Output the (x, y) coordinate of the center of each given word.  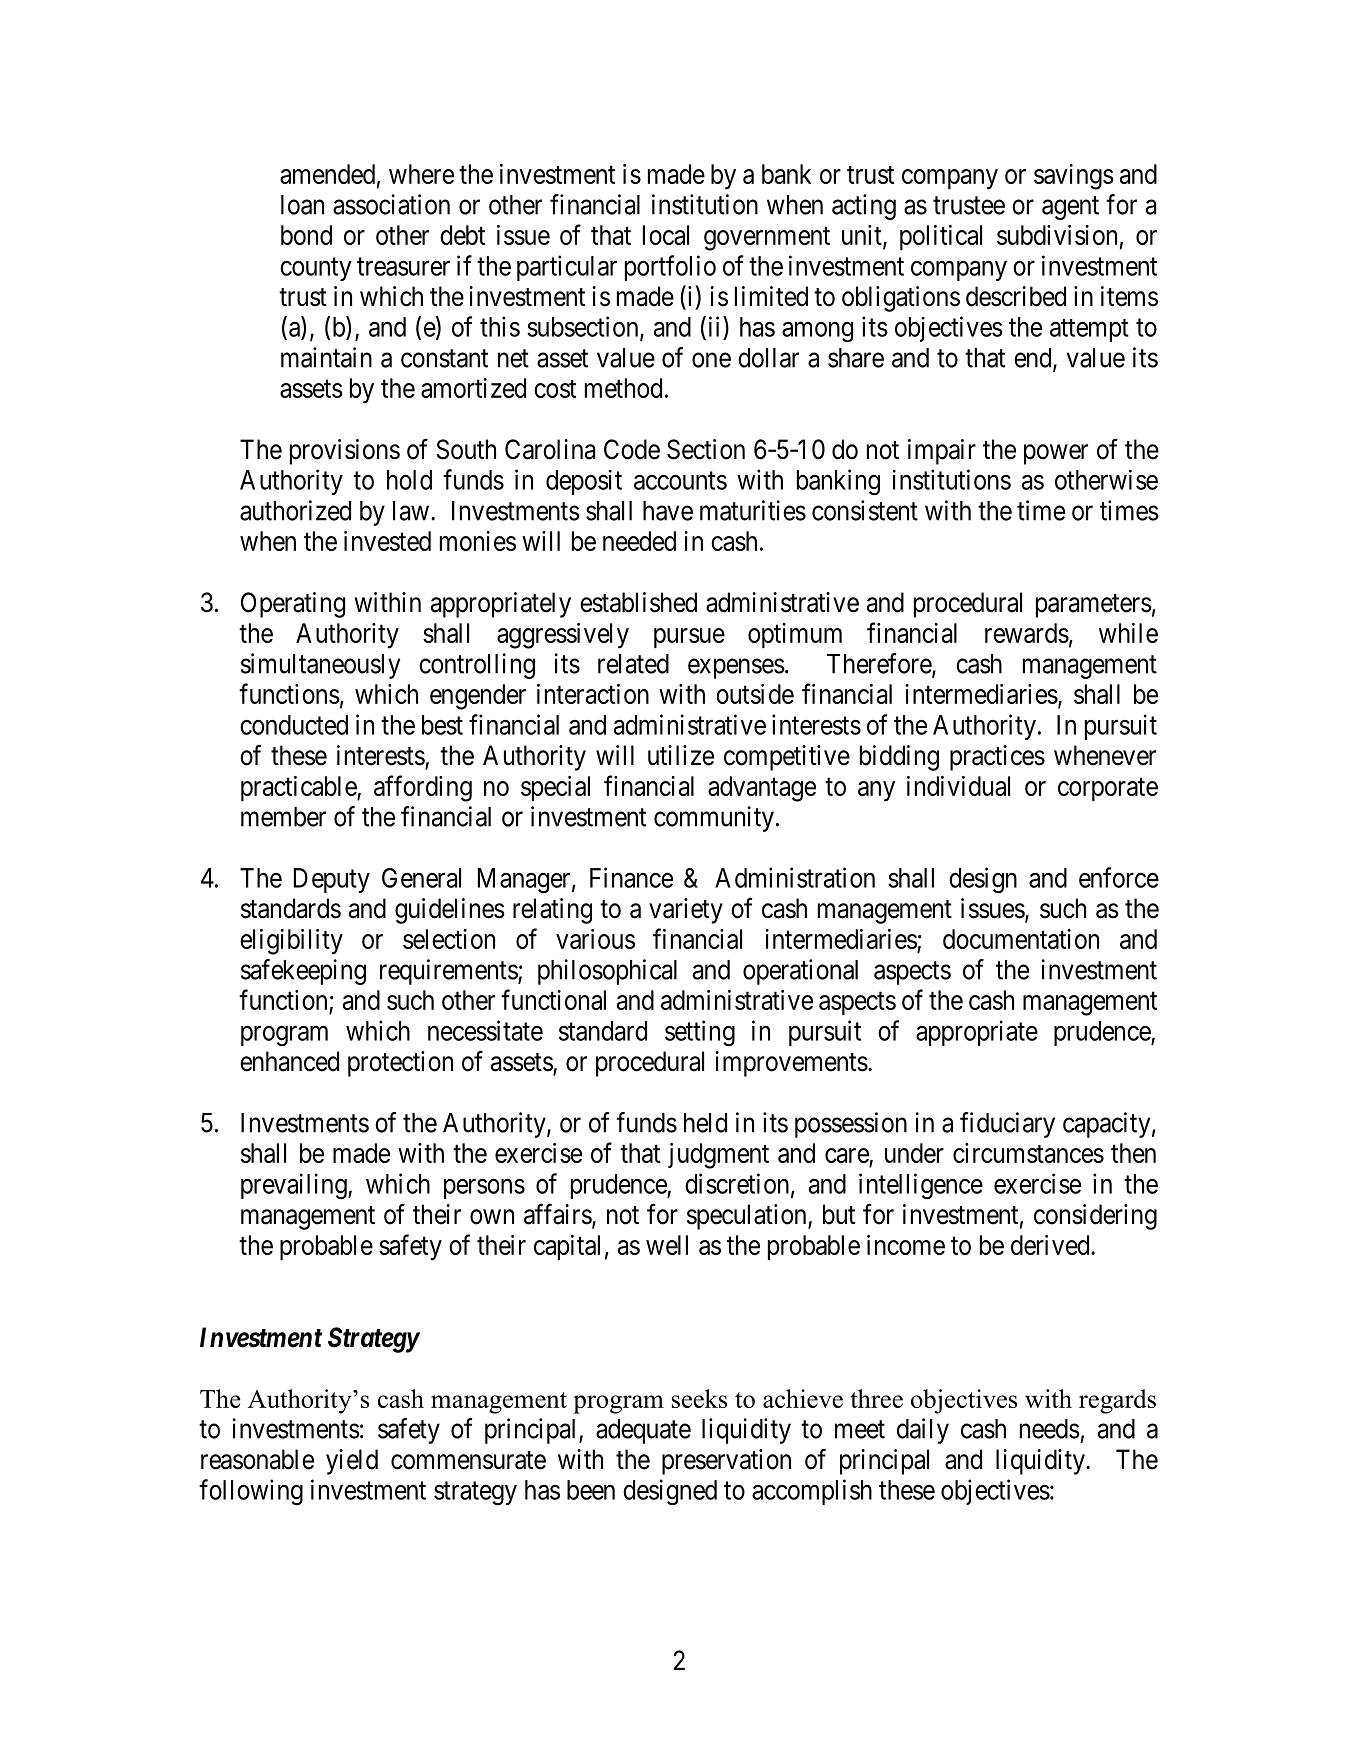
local (666, 235)
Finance (631, 877)
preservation (726, 1462)
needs (1050, 1429)
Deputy (332, 880)
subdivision (1057, 235)
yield (352, 1462)
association (391, 204)
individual (958, 786)
